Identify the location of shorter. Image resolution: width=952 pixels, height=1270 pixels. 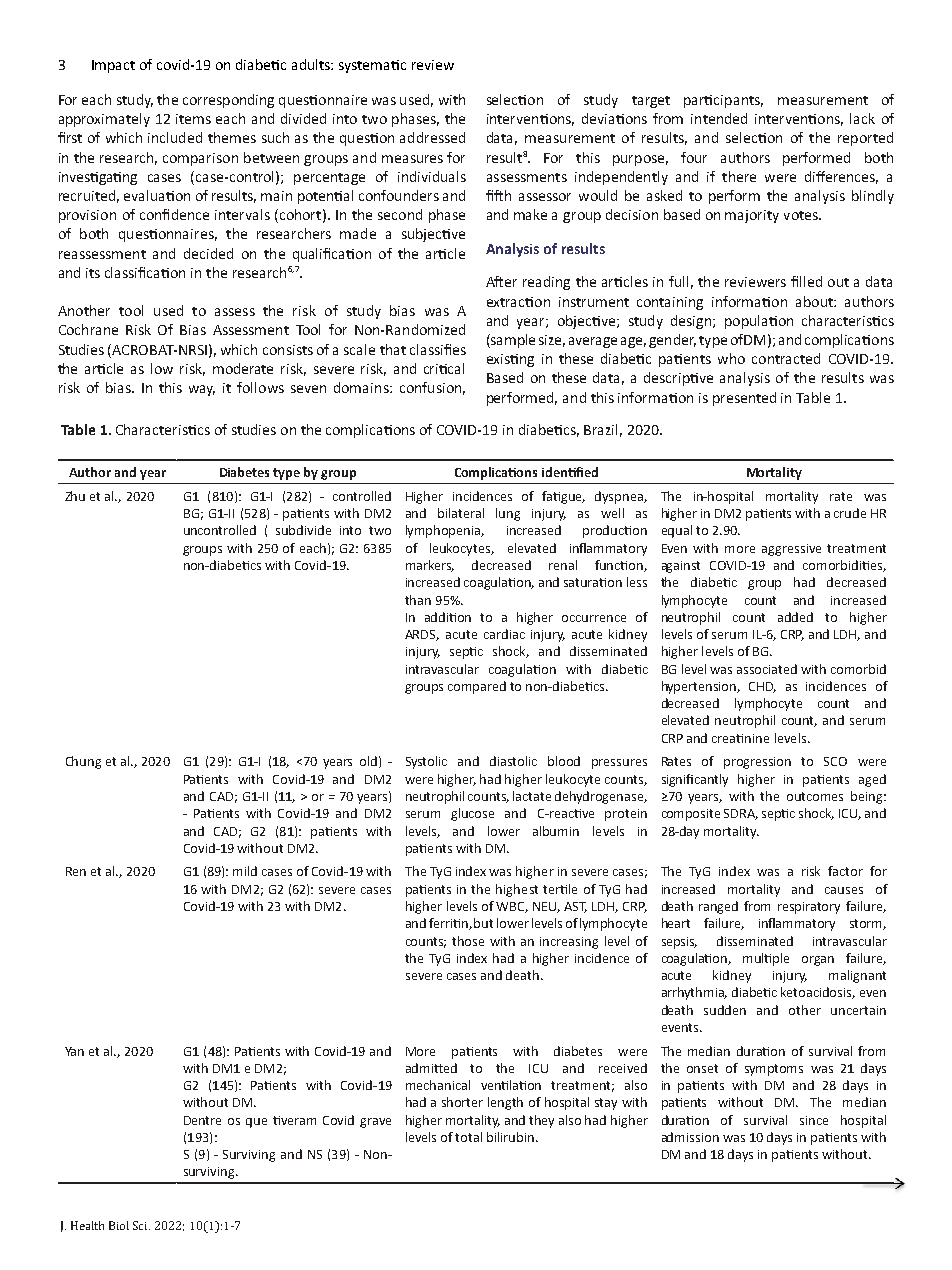
(462, 1102).
